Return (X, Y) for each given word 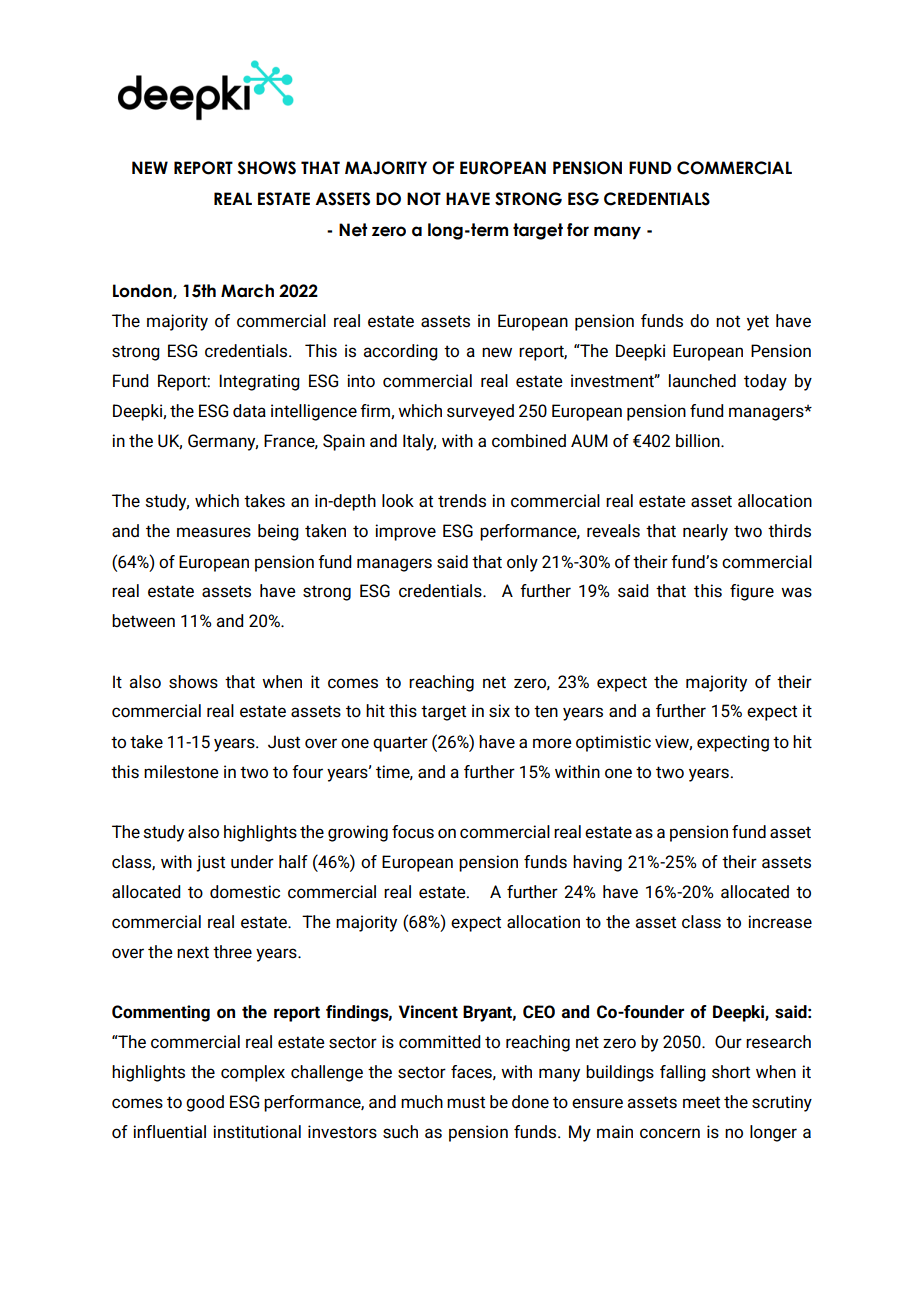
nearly (705, 532)
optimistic (613, 743)
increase (780, 922)
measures (214, 532)
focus (413, 832)
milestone (181, 772)
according (401, 352)
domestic (245, 892)
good (205, 1103)
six (499, 711)
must (466, 1102)
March (247, 291)
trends (462, 501)
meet (701, 1102)
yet (758, 323)
